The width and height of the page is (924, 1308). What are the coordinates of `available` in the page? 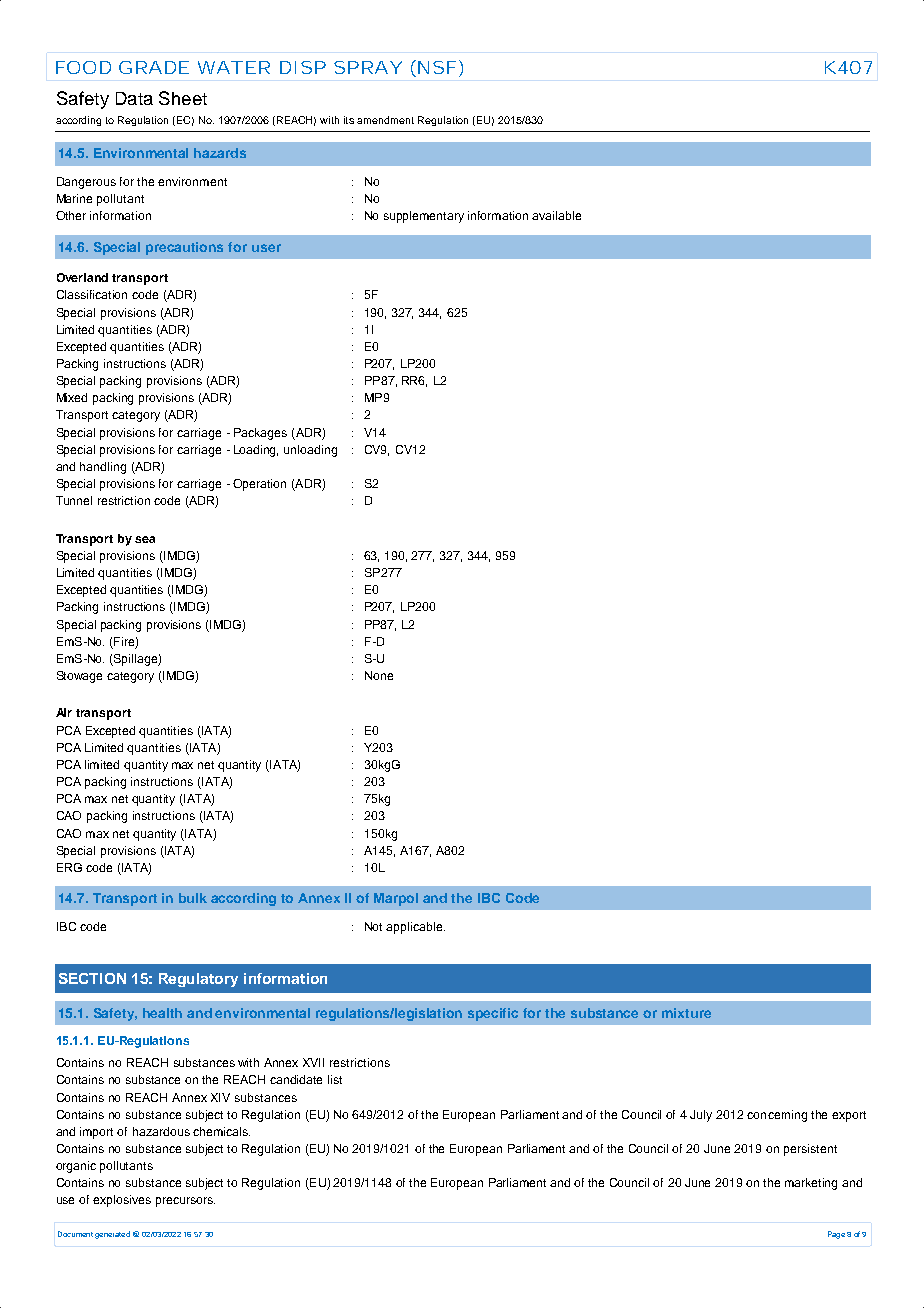 It's located at (556, 215).
